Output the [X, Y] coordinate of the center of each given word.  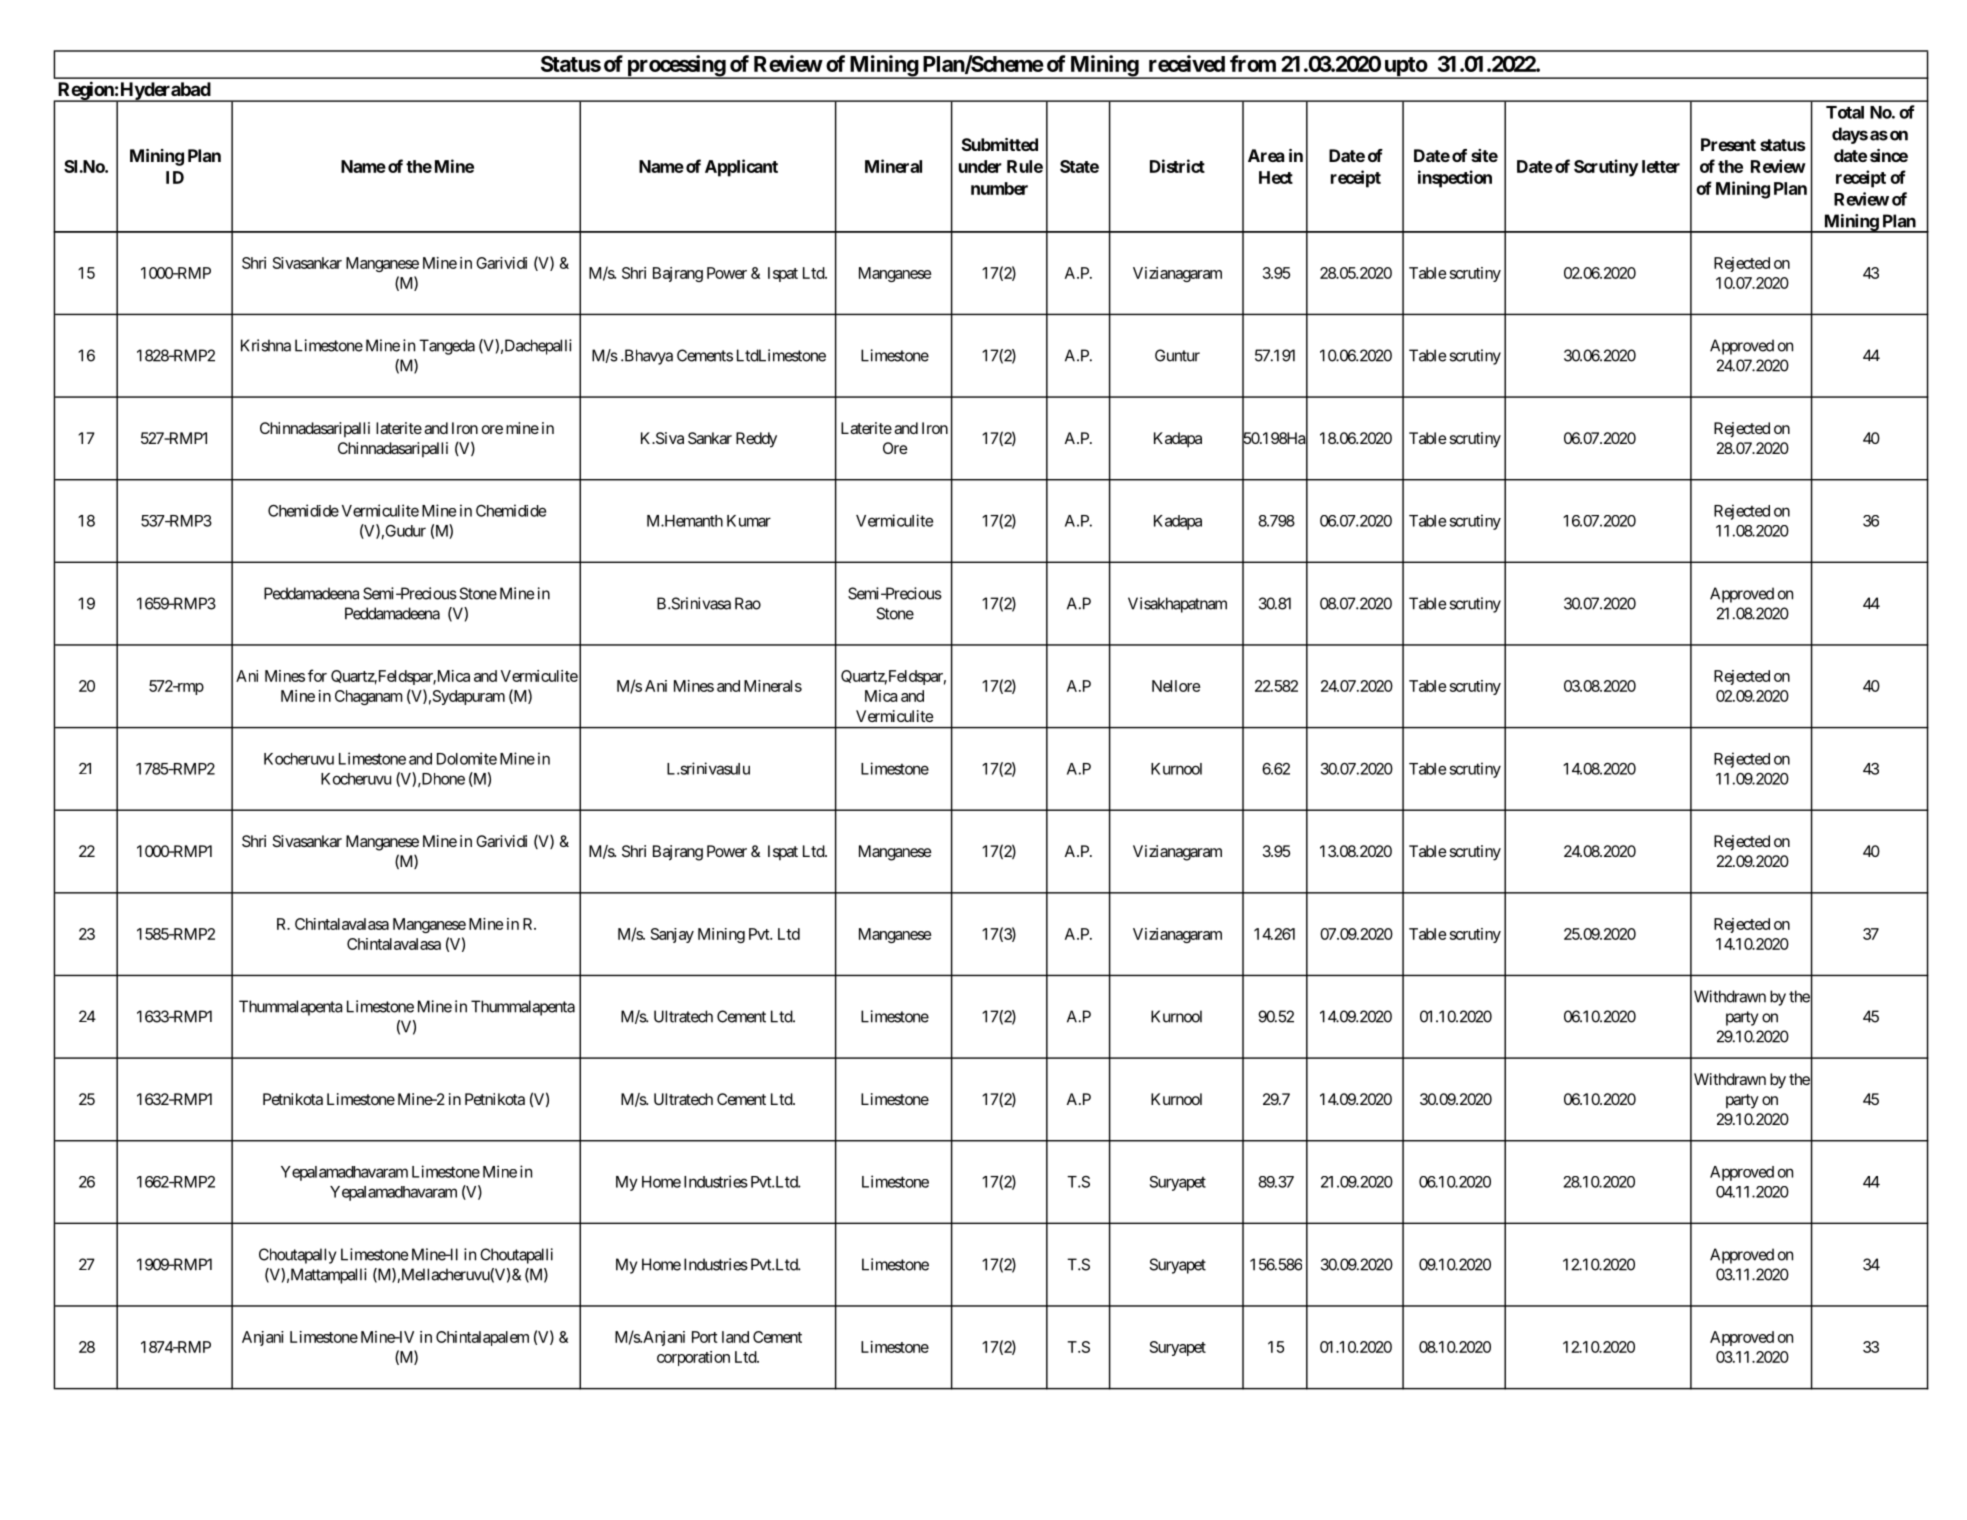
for [317, 675]
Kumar [749, 521]
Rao [748, 603]
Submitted [1000, 144]
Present [1728, 144]
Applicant [741, 168]
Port [705, 1337]
